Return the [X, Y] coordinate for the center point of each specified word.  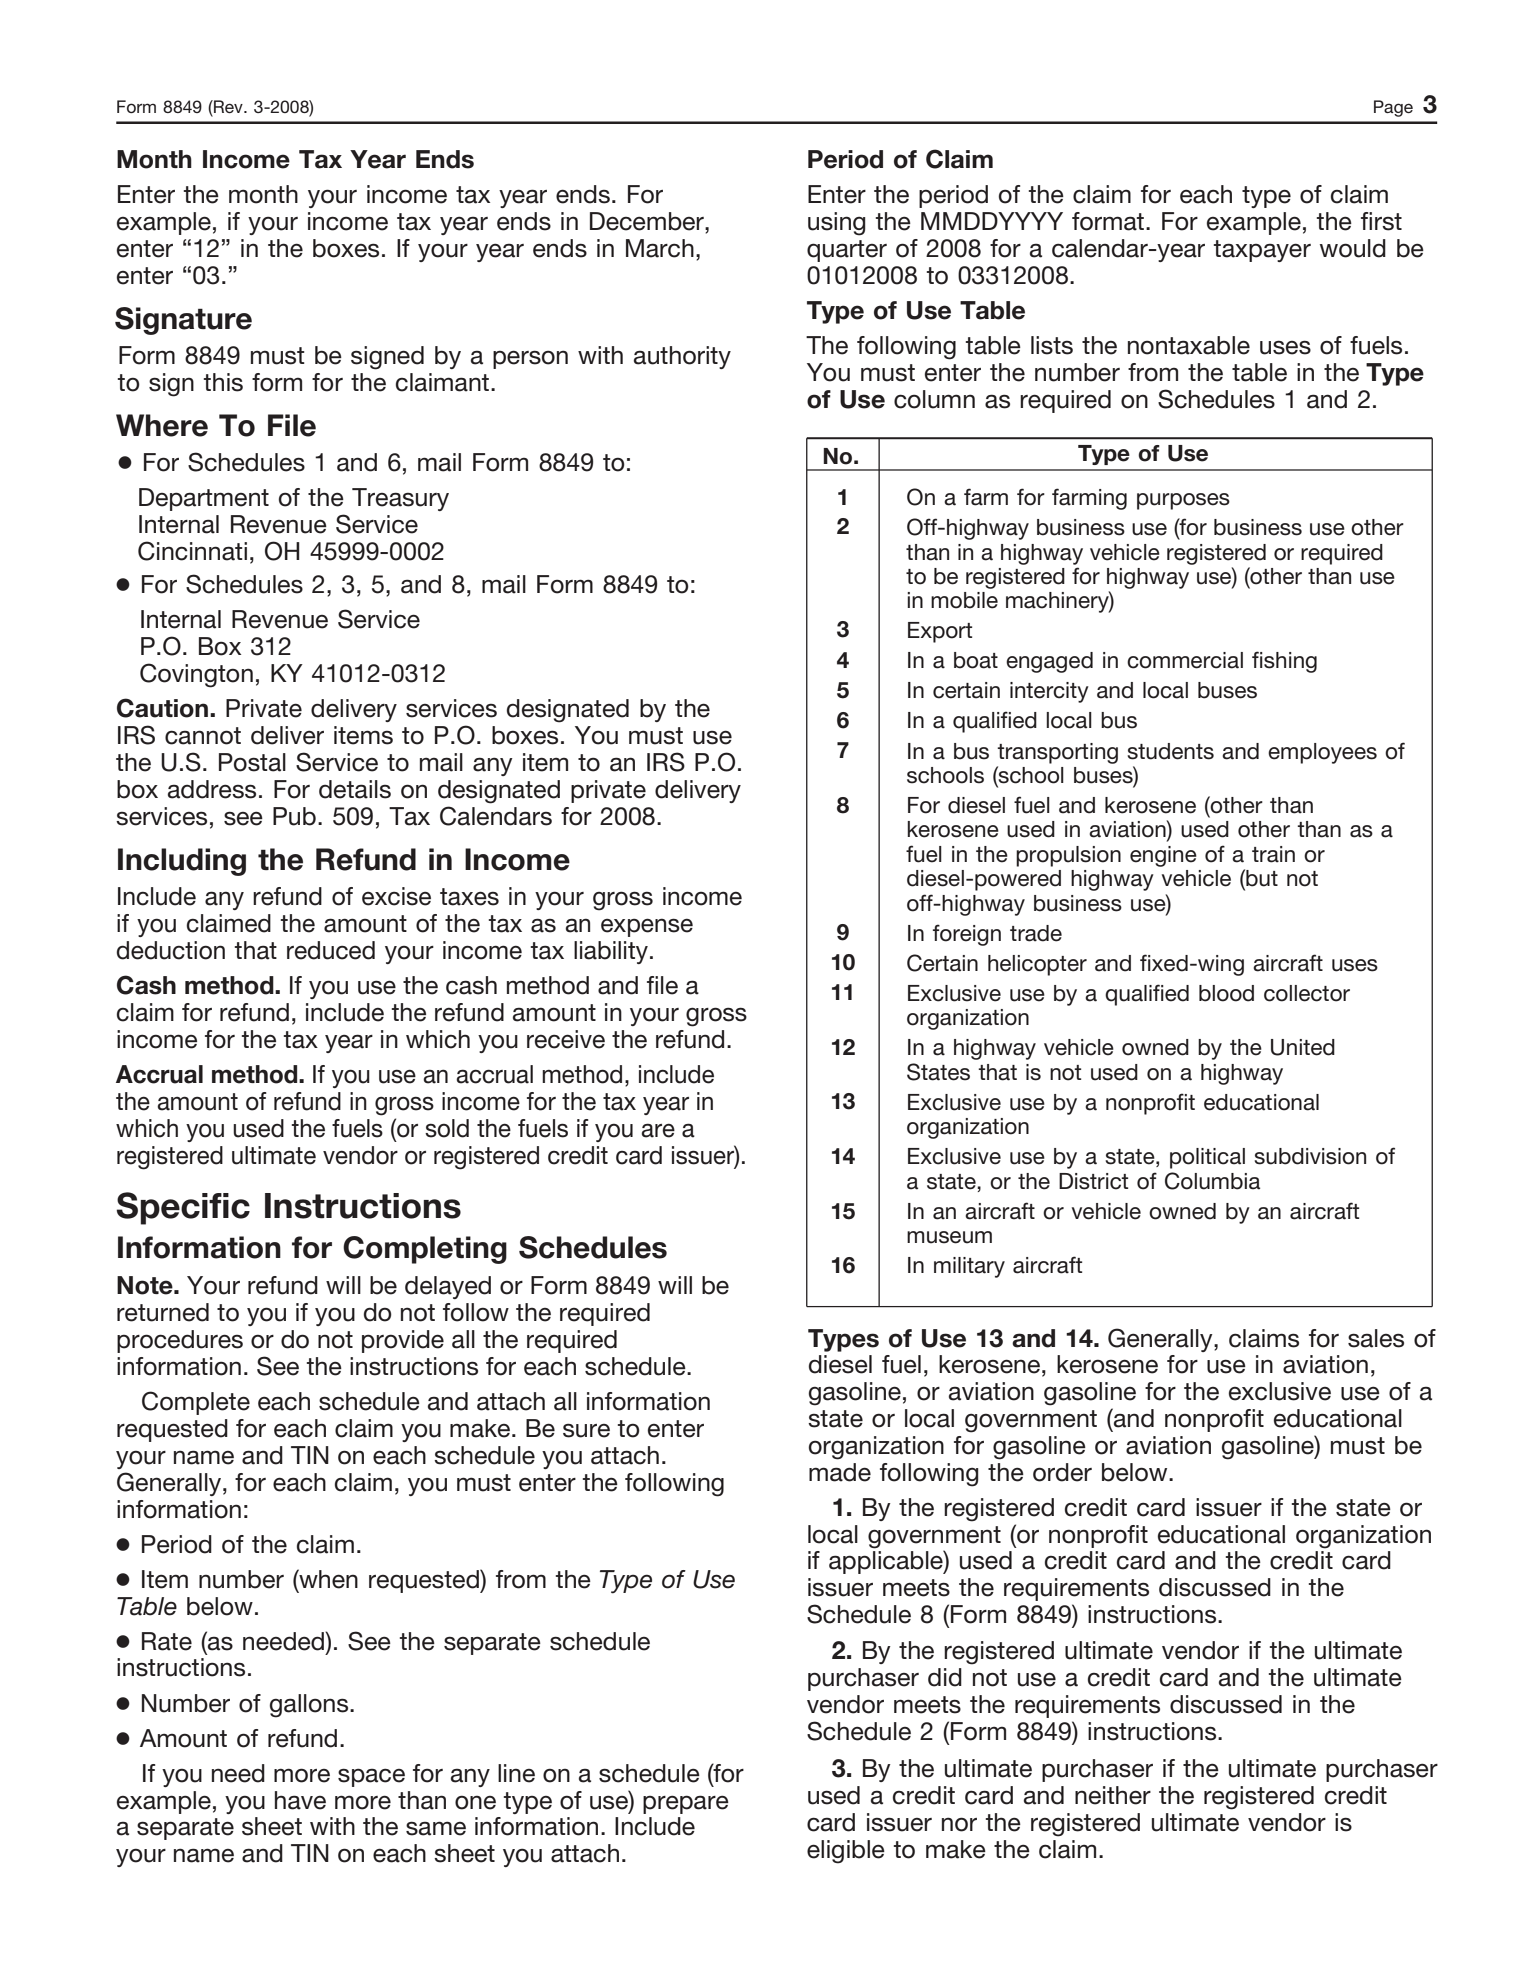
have [300, 1800]
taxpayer [1262, 251]
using [837, 224]
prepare [686, 1804]
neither [1113, 1795]
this [223, 382]
